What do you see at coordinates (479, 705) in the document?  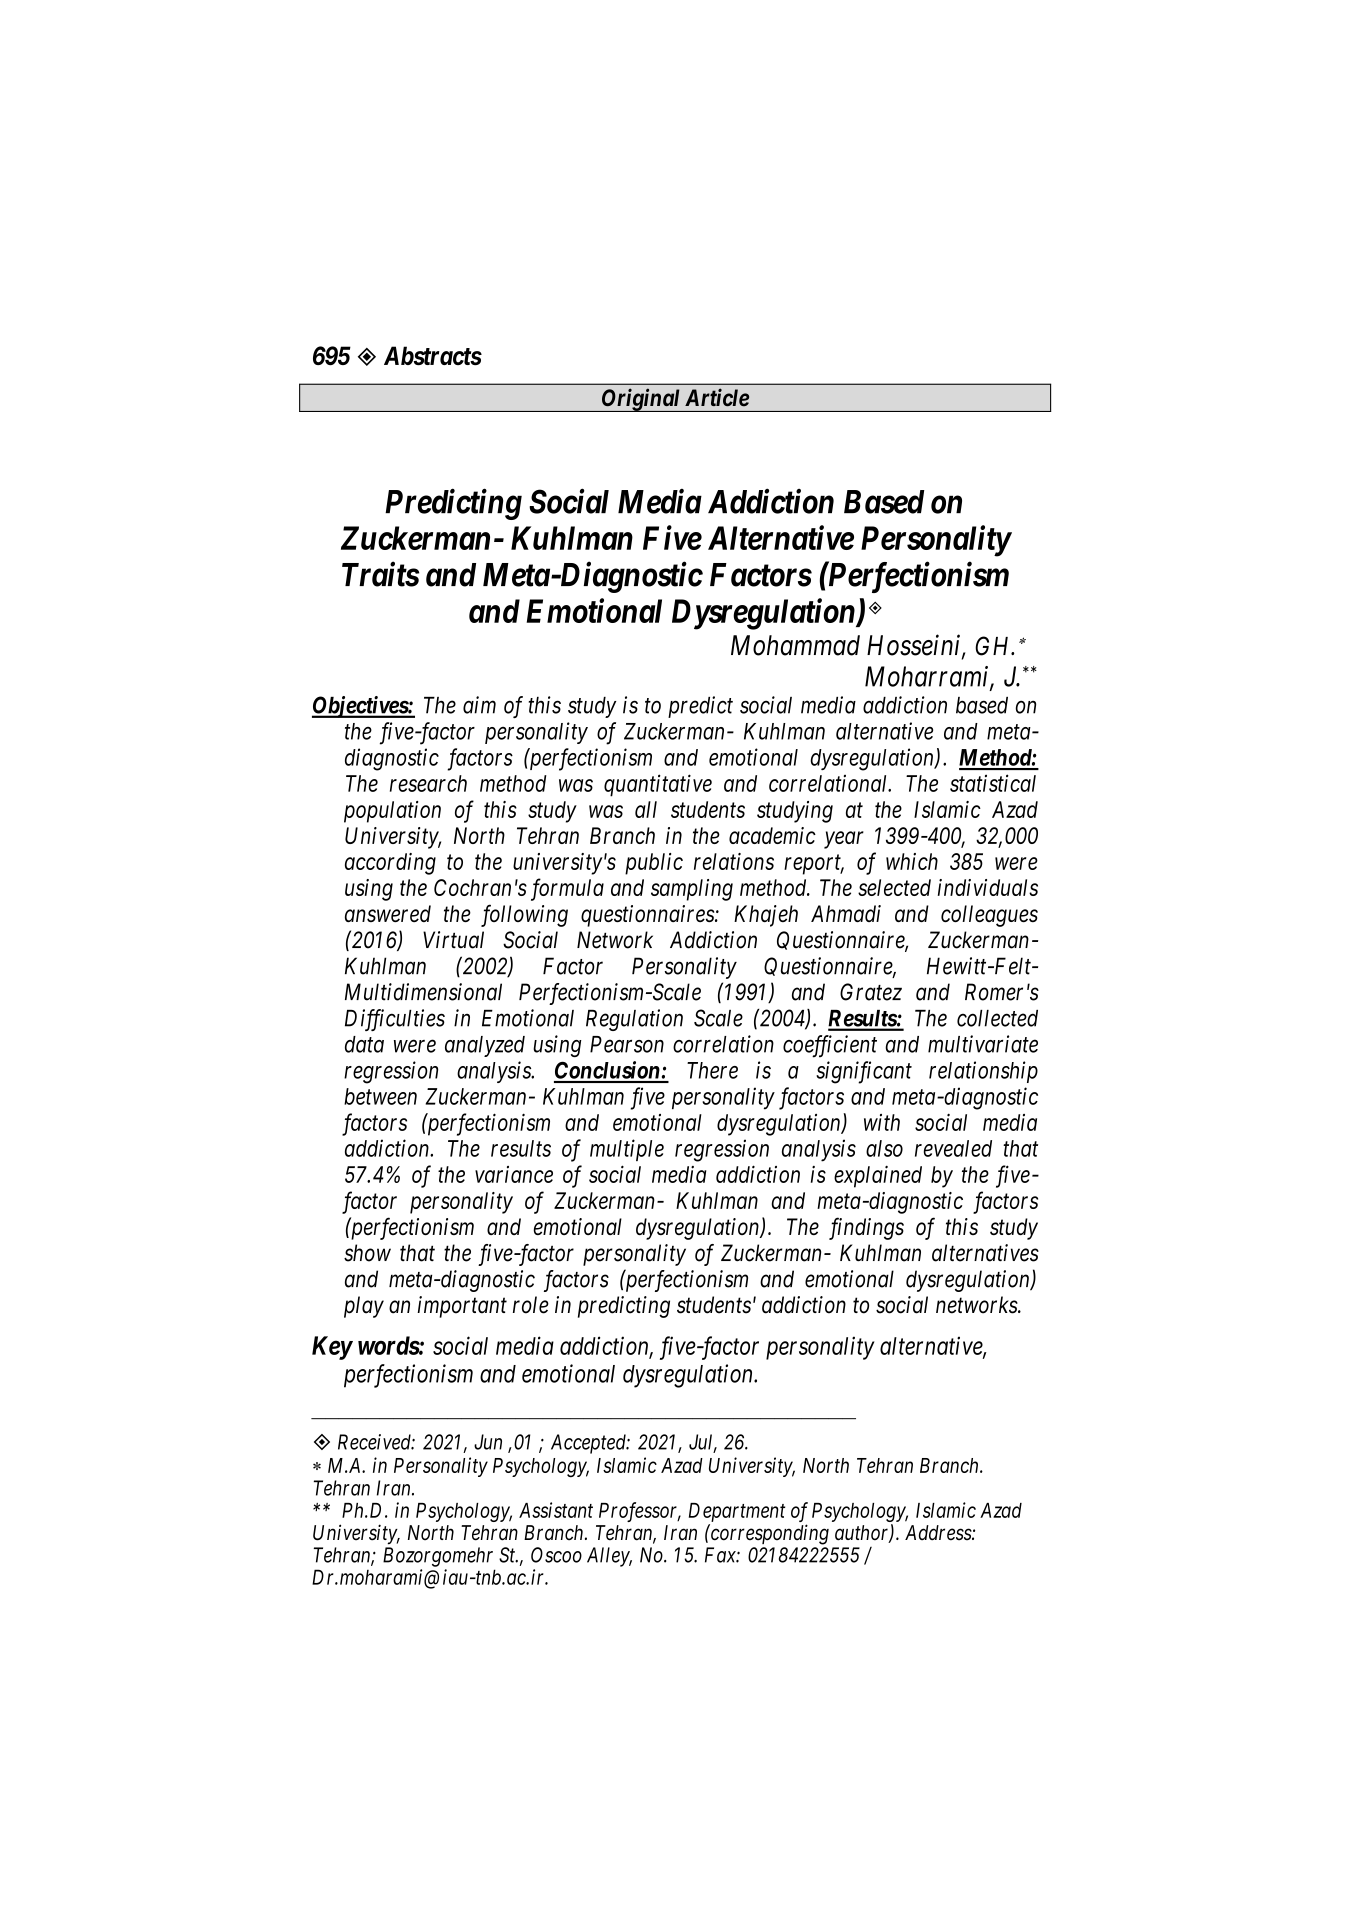 I see `aim` at bounding box center [479, 705].
